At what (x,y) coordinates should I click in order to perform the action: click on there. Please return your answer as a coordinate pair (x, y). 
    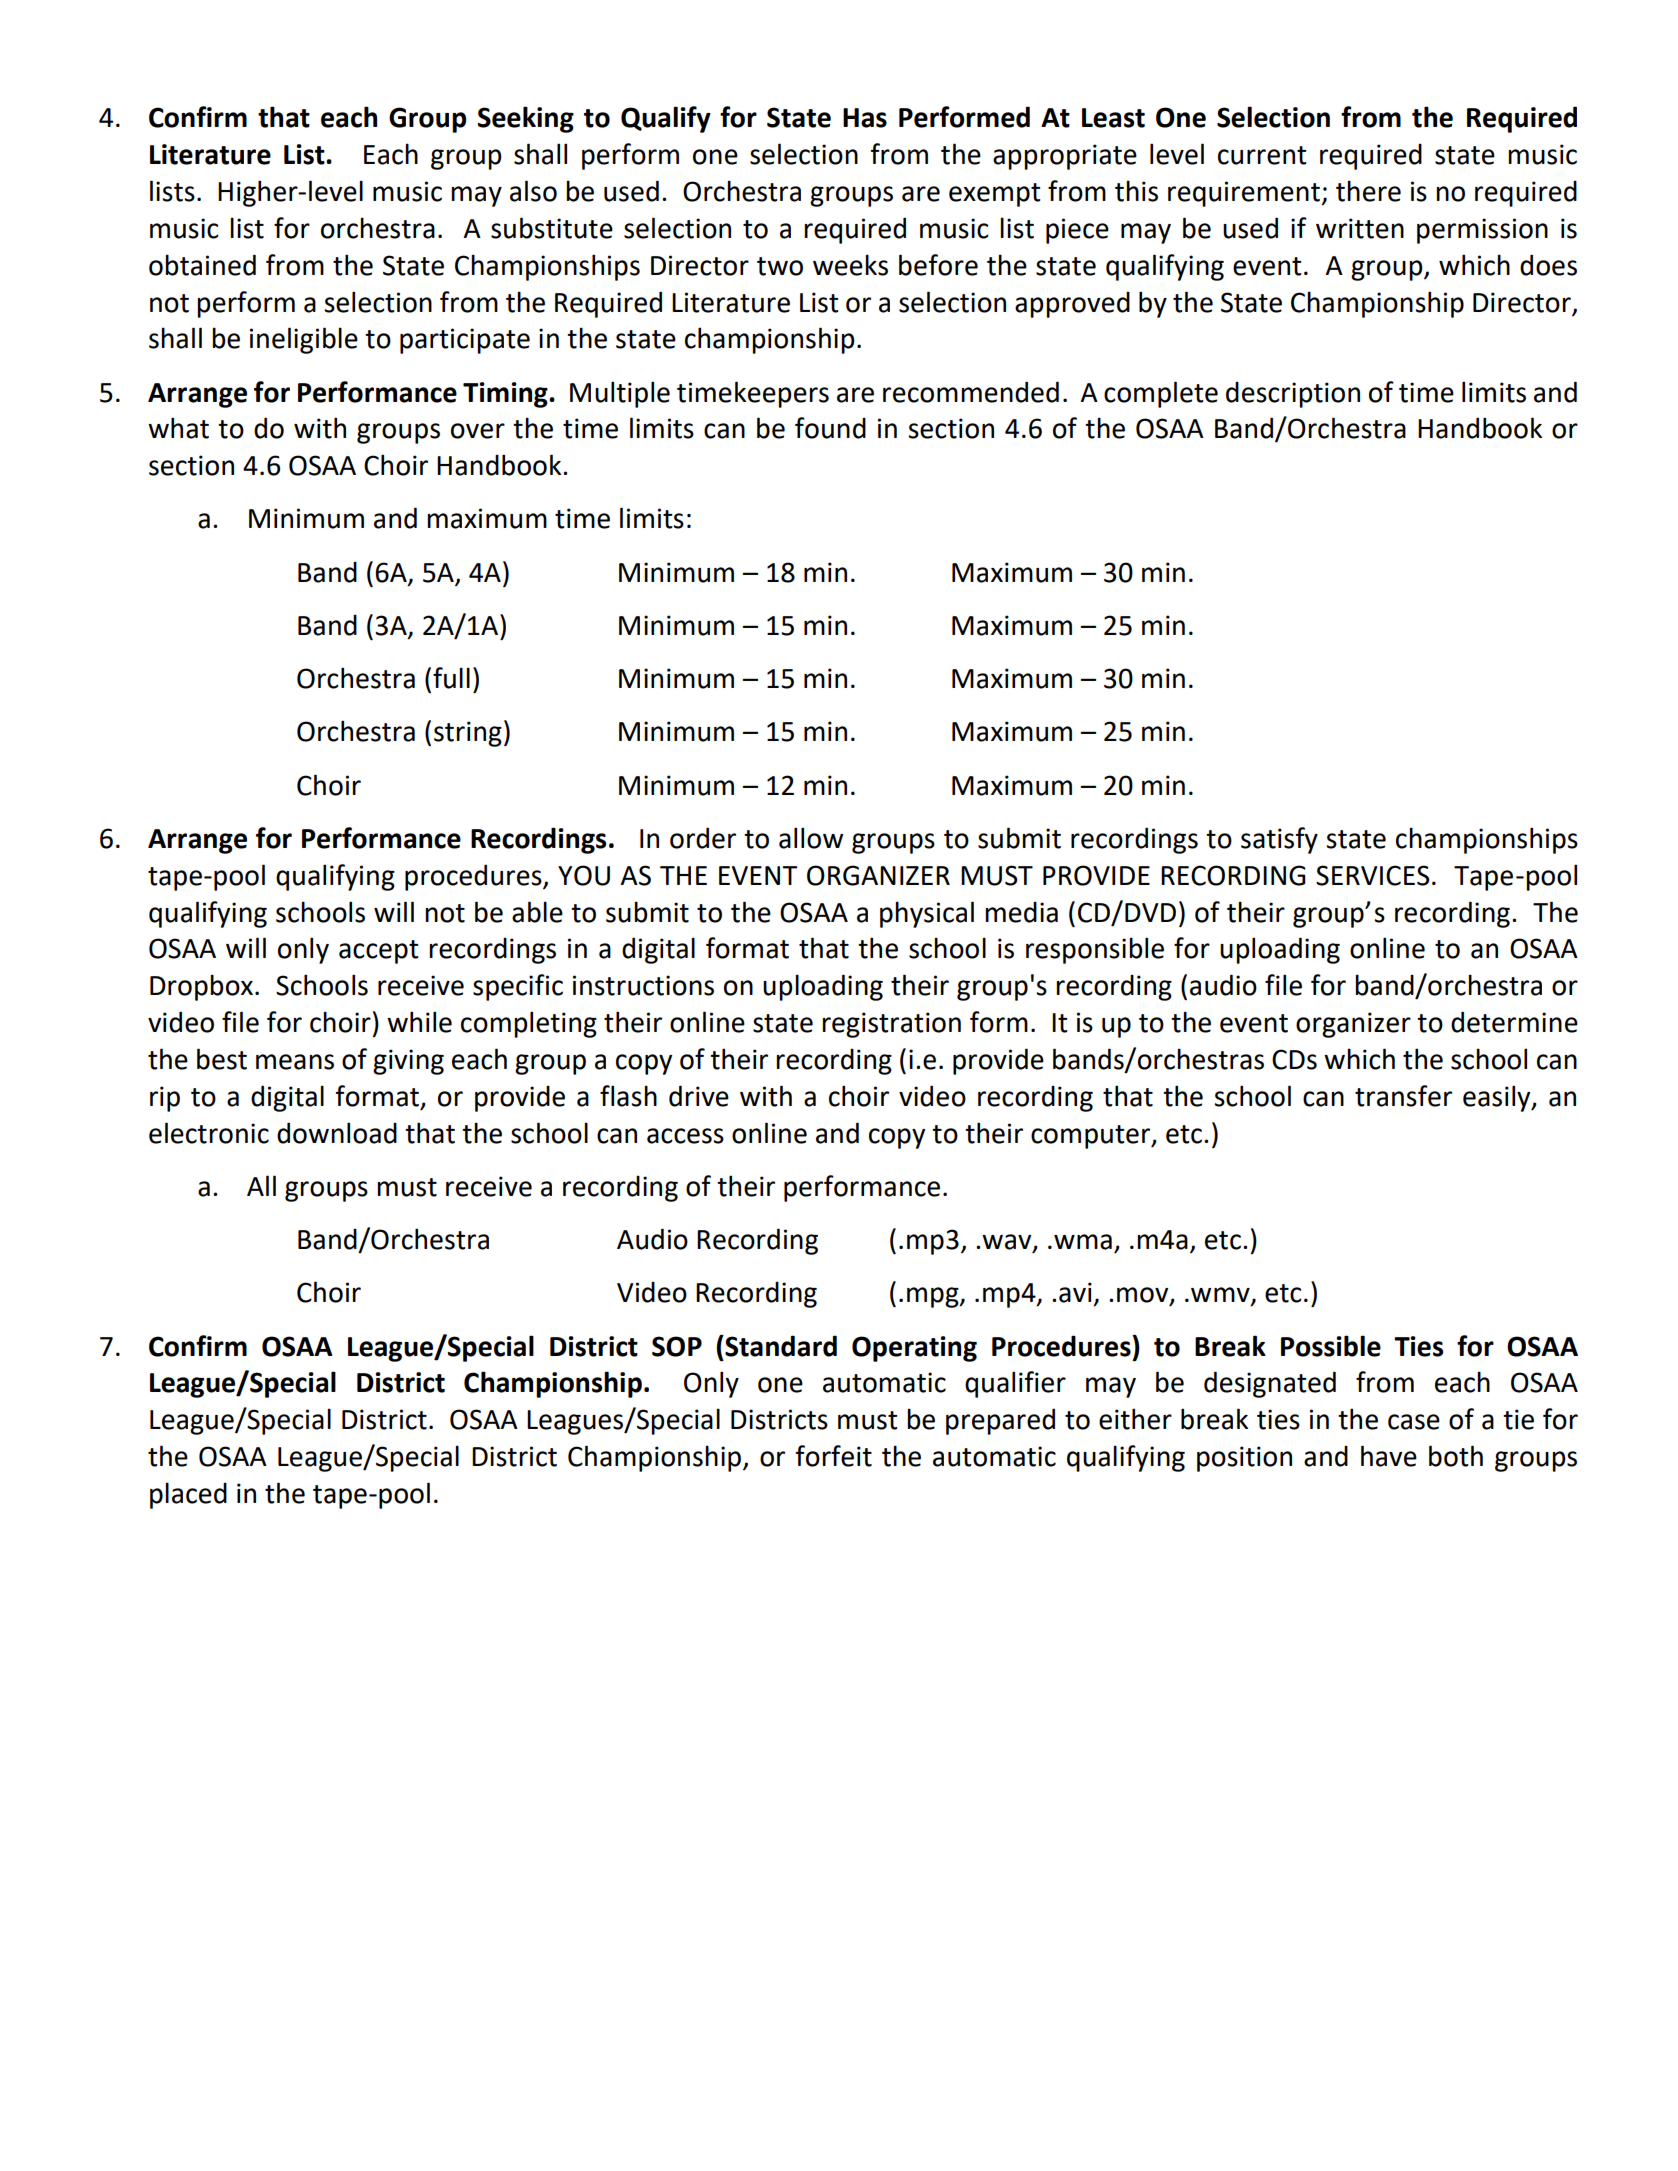
    Looking at the image, I should click on (1368, 191).
